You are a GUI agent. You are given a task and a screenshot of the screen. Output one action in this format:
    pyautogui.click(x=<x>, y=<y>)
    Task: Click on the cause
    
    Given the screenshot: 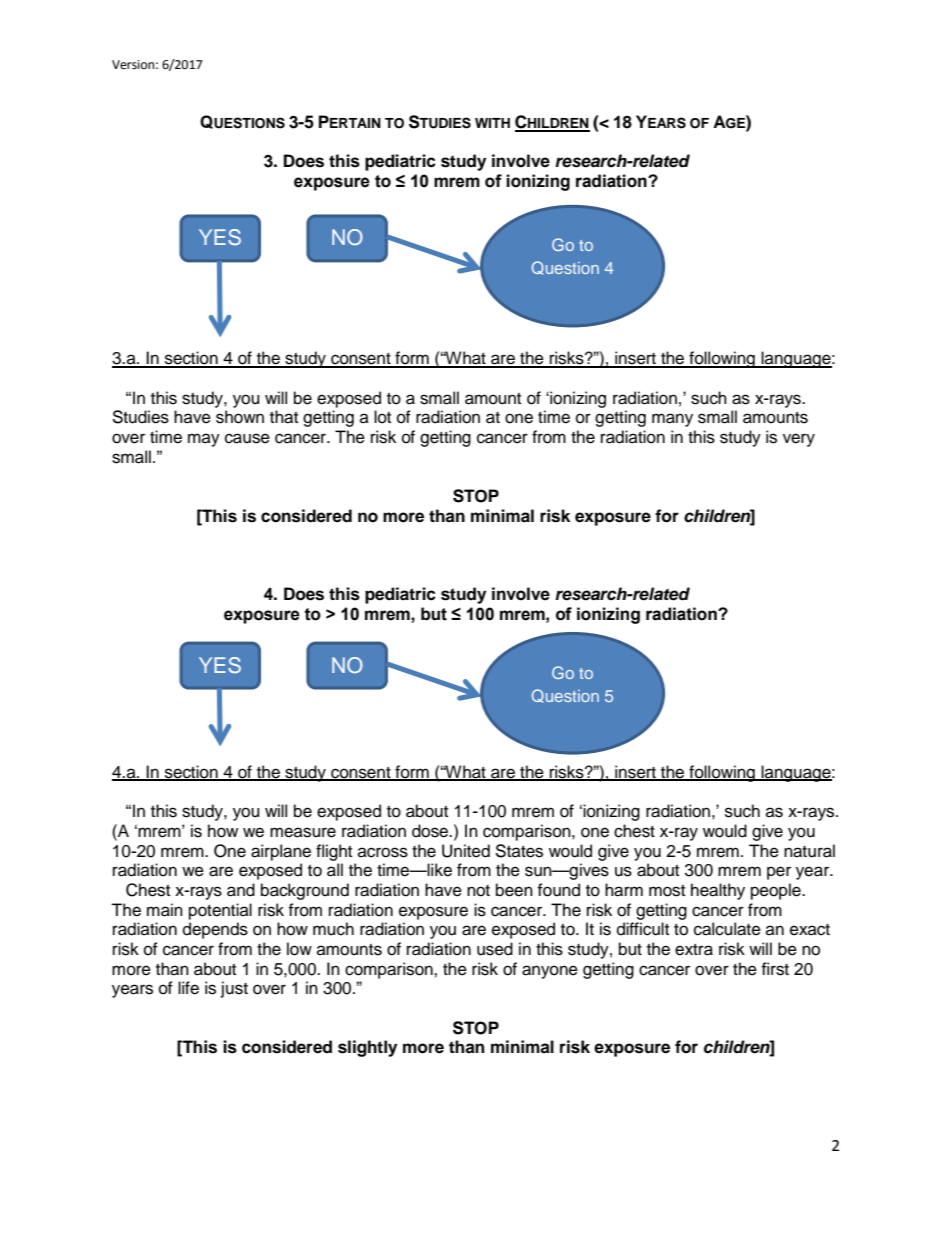 What is the action you would take?
    pyautogui.click(x=247, y=438)
